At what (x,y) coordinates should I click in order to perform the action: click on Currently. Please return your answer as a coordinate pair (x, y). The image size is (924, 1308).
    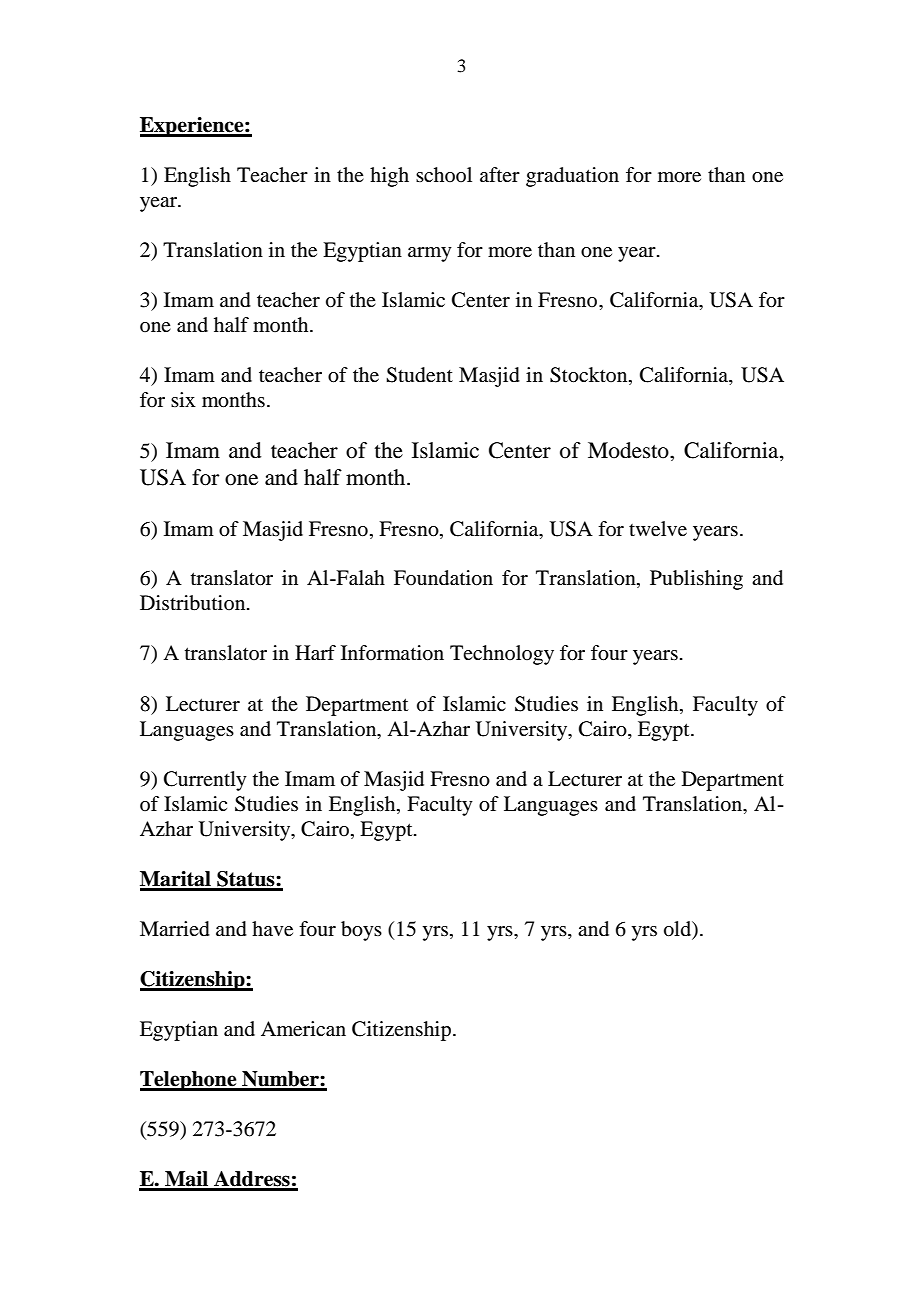
    Looking at the image, I should click on (205, 781).
